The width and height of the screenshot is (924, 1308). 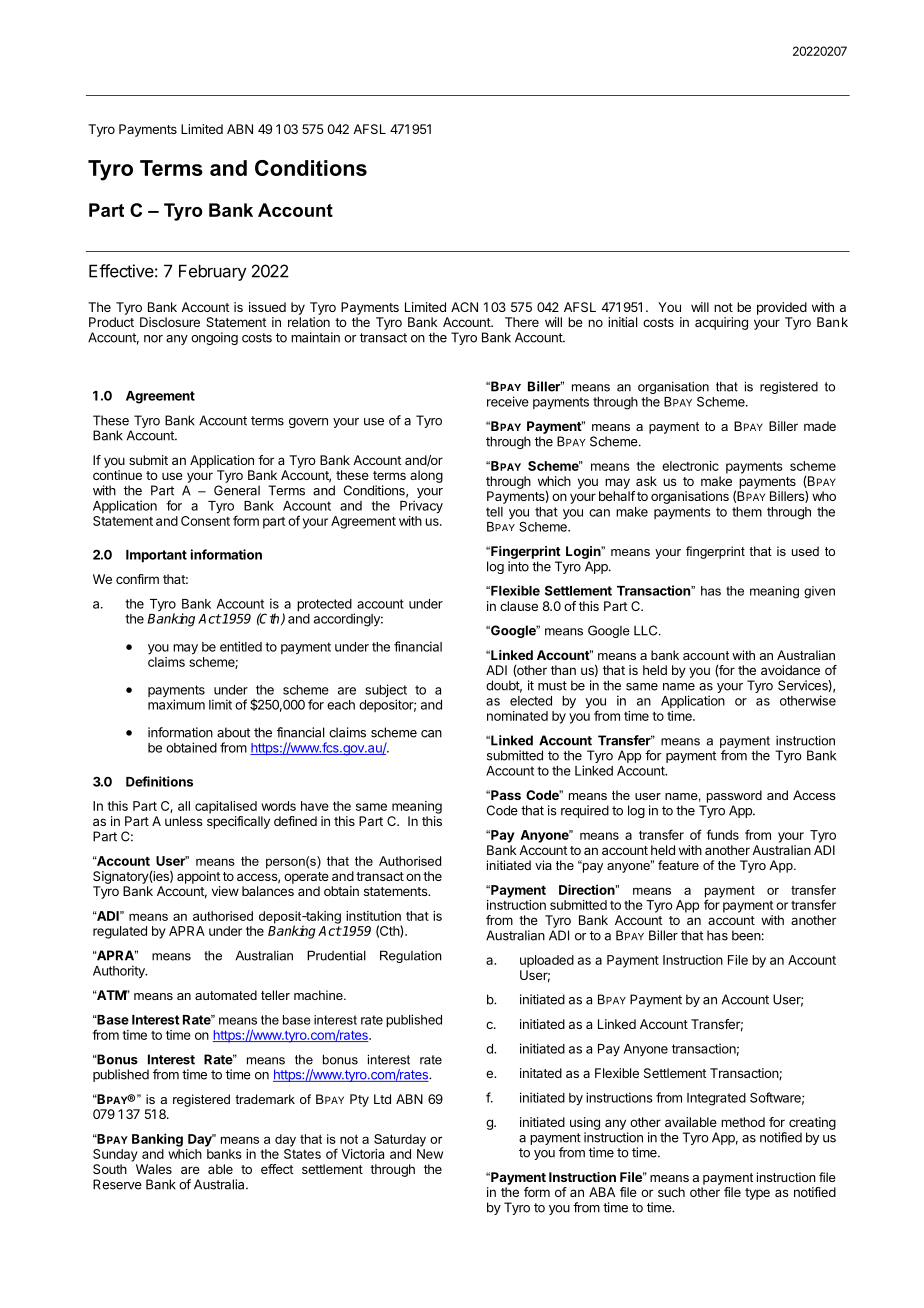 I want to click on feature, so click(x=678, y=865).
